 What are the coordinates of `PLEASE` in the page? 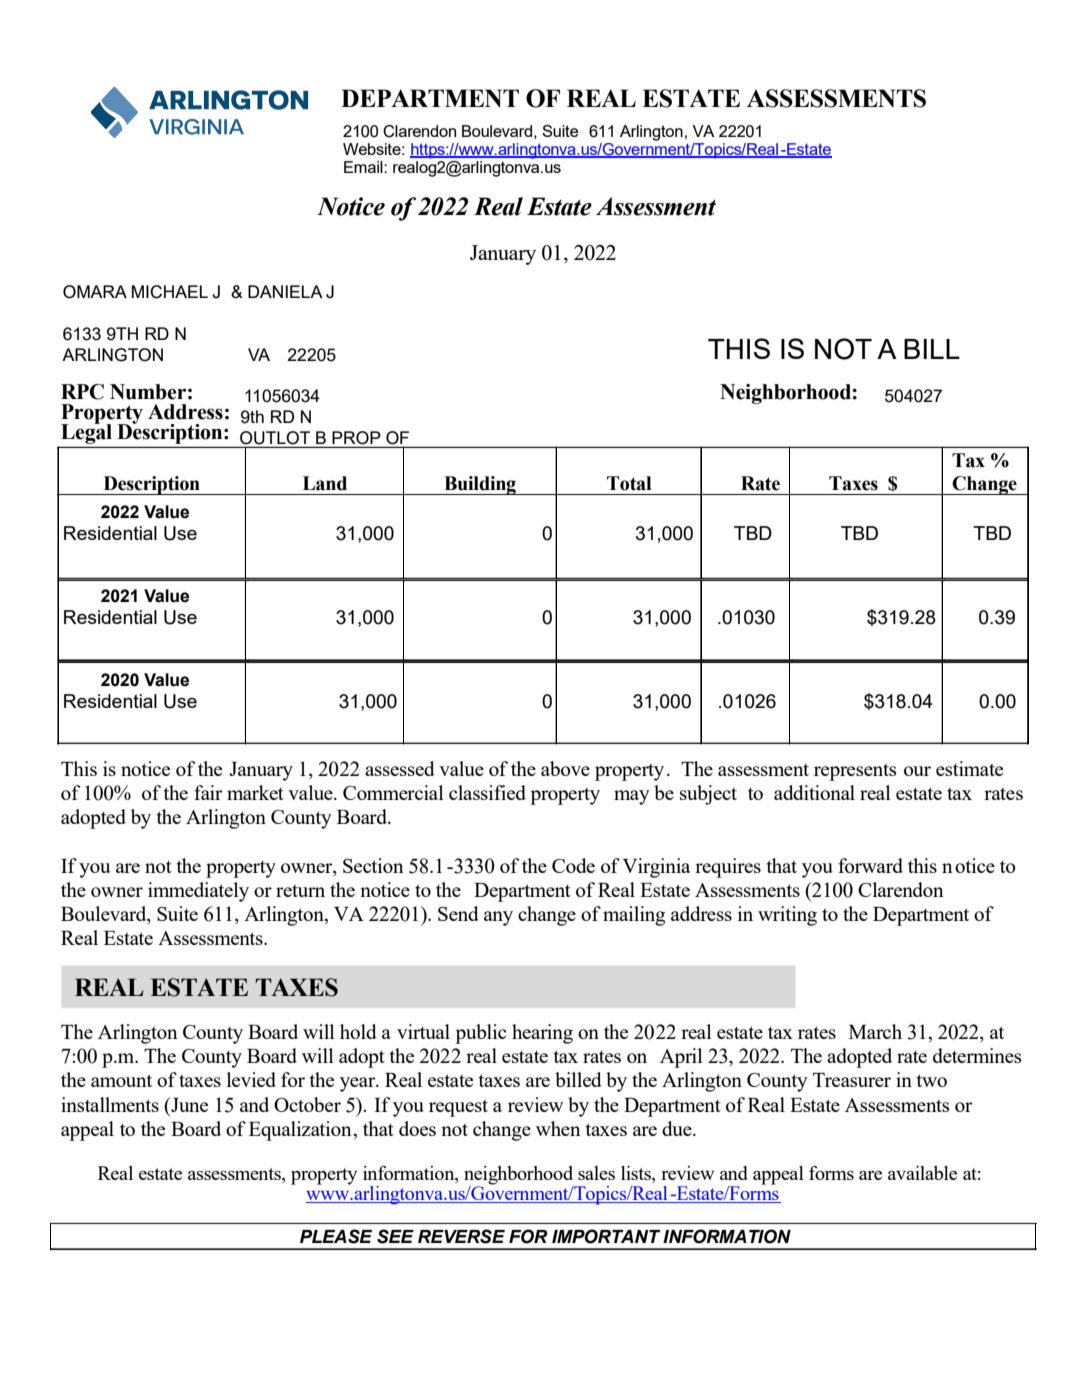 It's located at (336, 1236).
